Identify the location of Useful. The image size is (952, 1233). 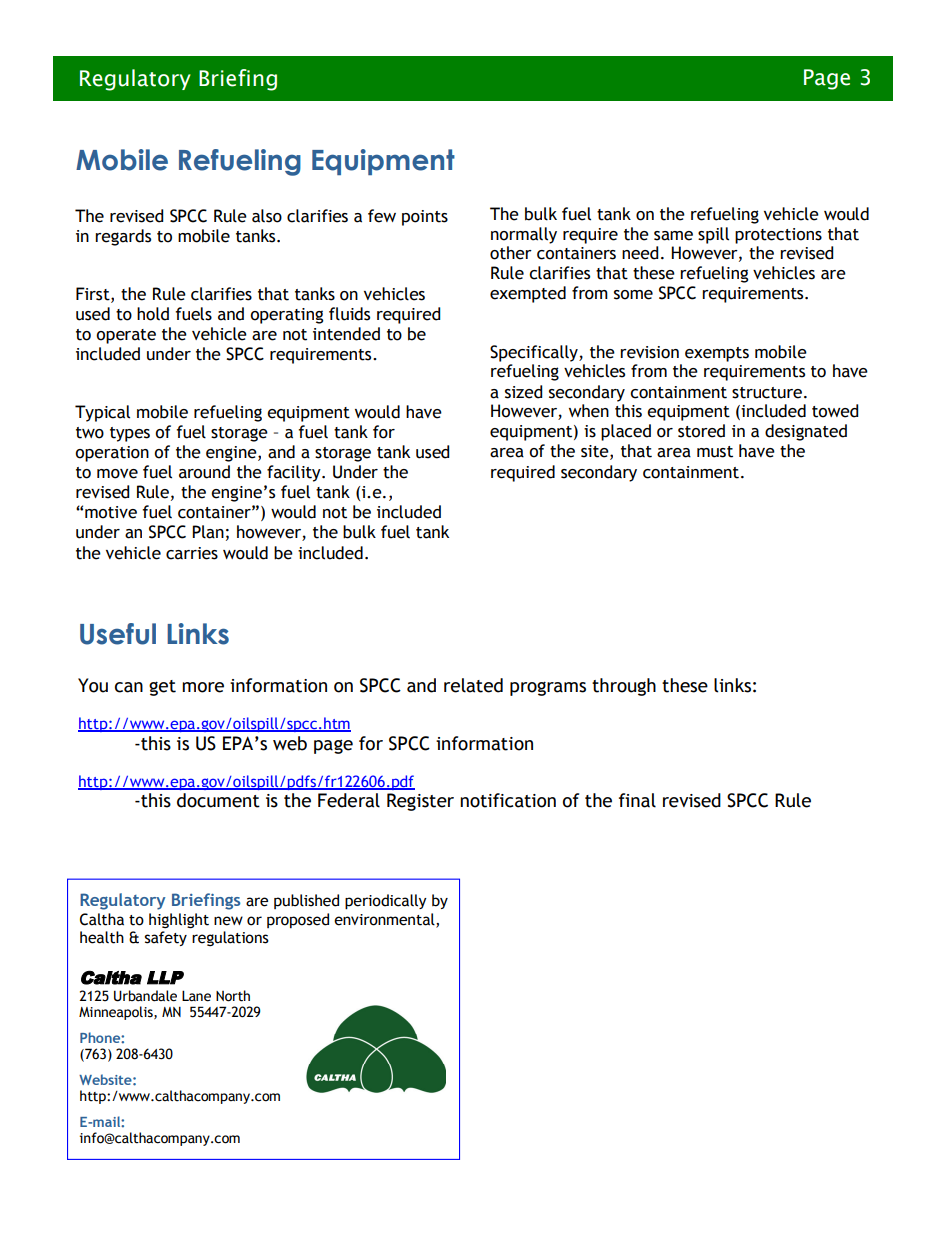
(118, 634).
